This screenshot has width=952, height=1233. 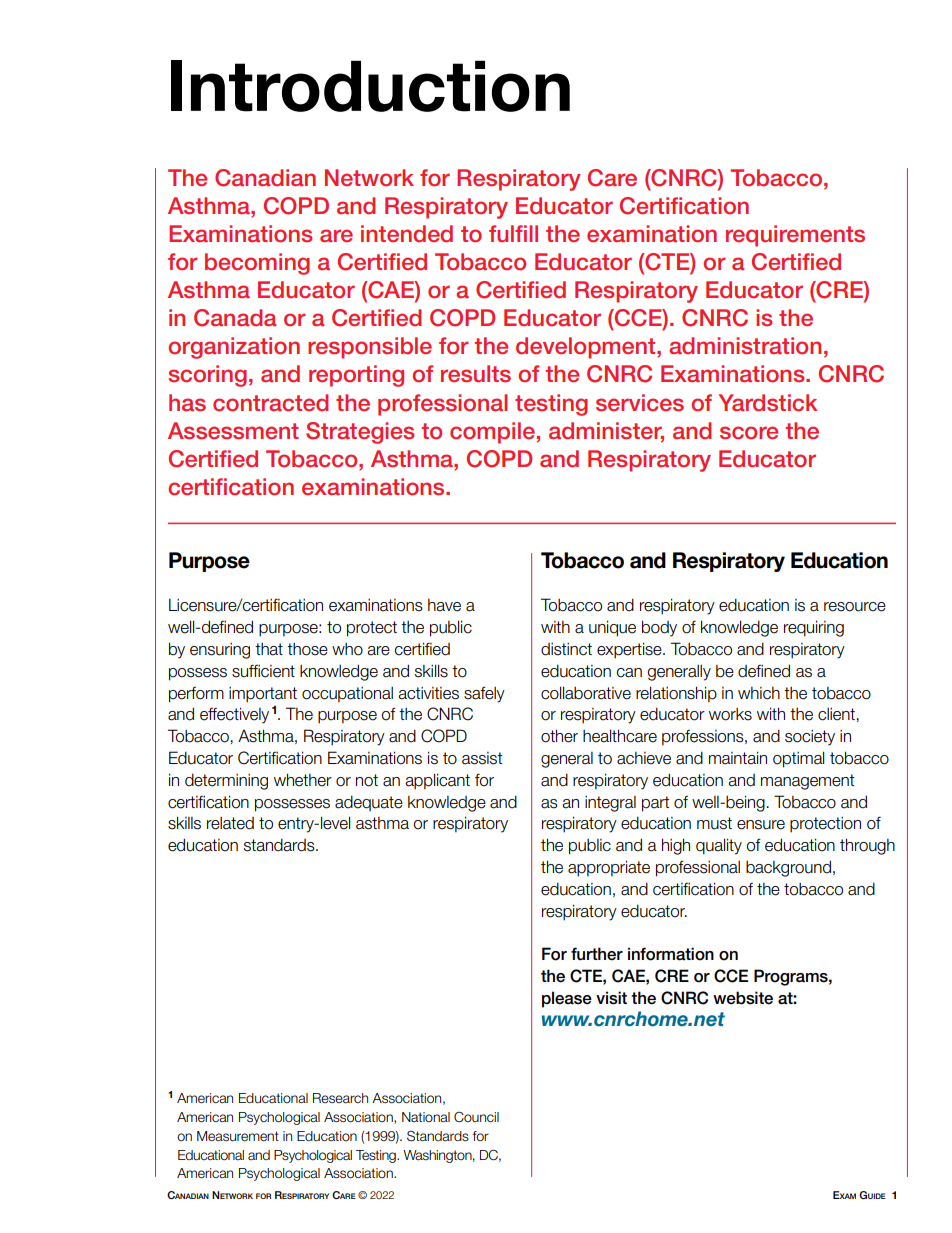 I want to click on fulfill, so click(x=513, y=234).
